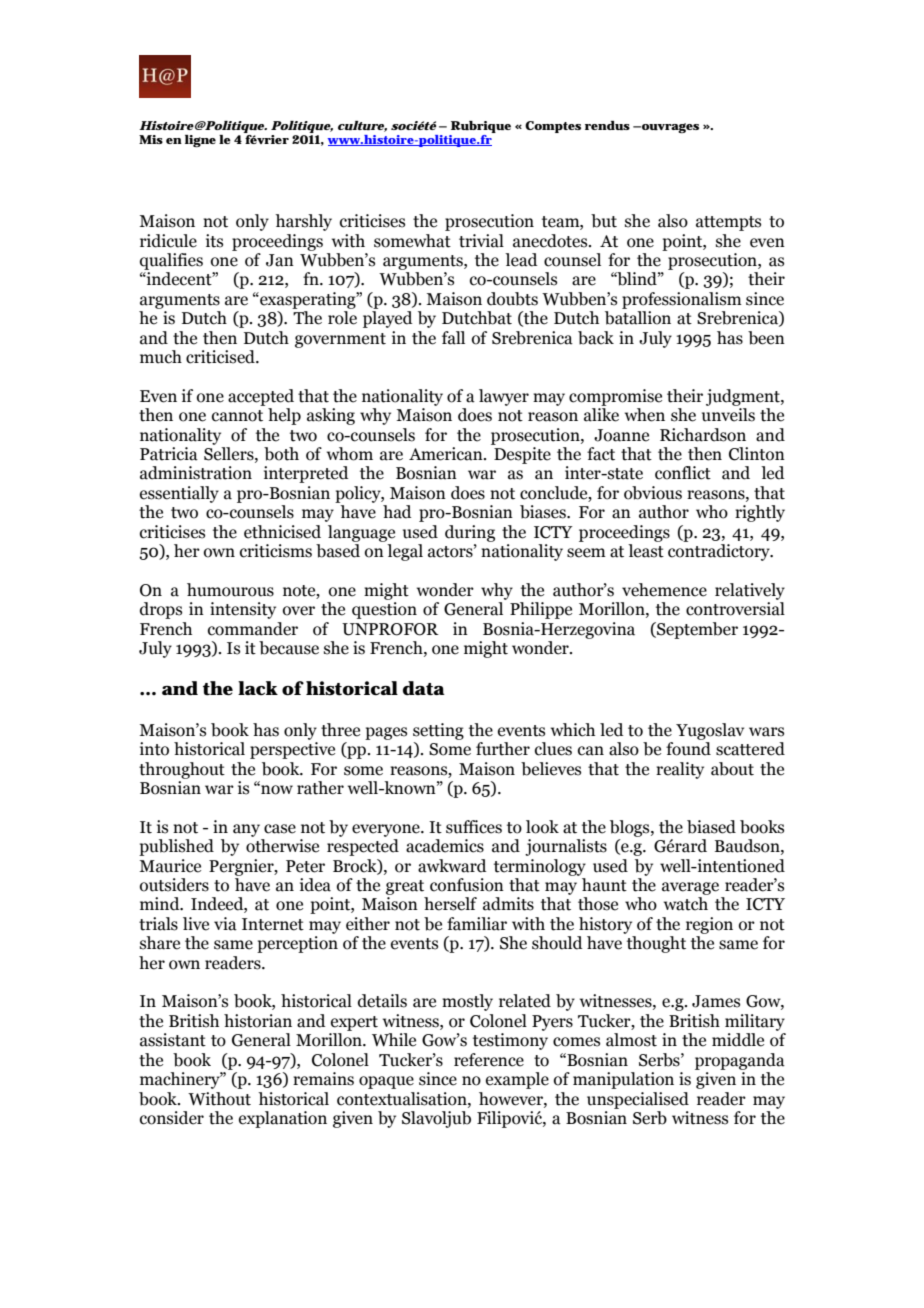  What do you see at coordinates (728, 223) in the screenshot?
I see `attempts` at bounding box center [728, 223].
